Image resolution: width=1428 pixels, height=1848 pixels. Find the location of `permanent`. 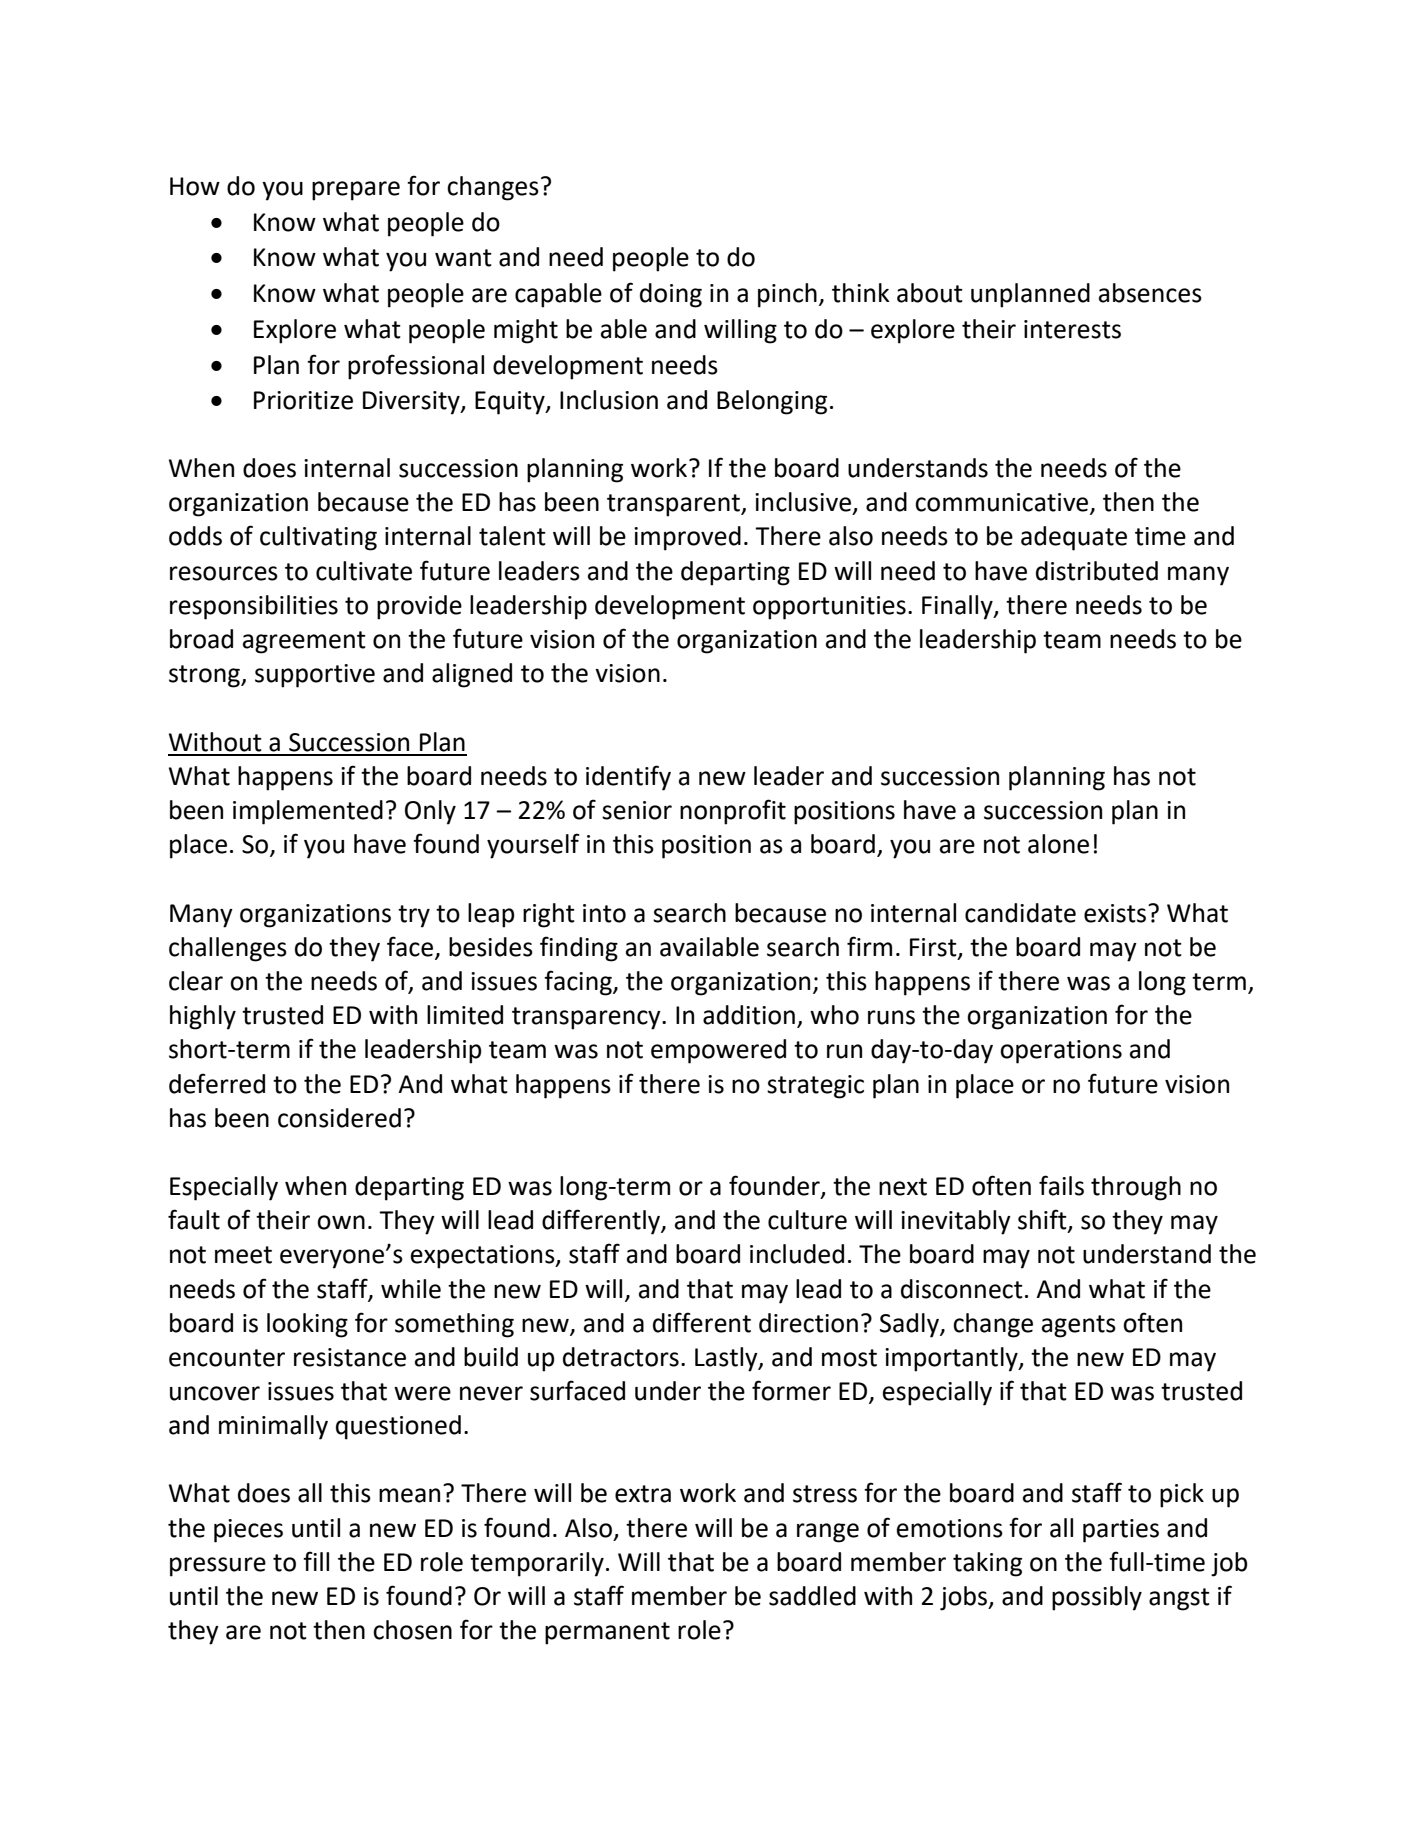

permanent is located at coordinates (607, 1633).
